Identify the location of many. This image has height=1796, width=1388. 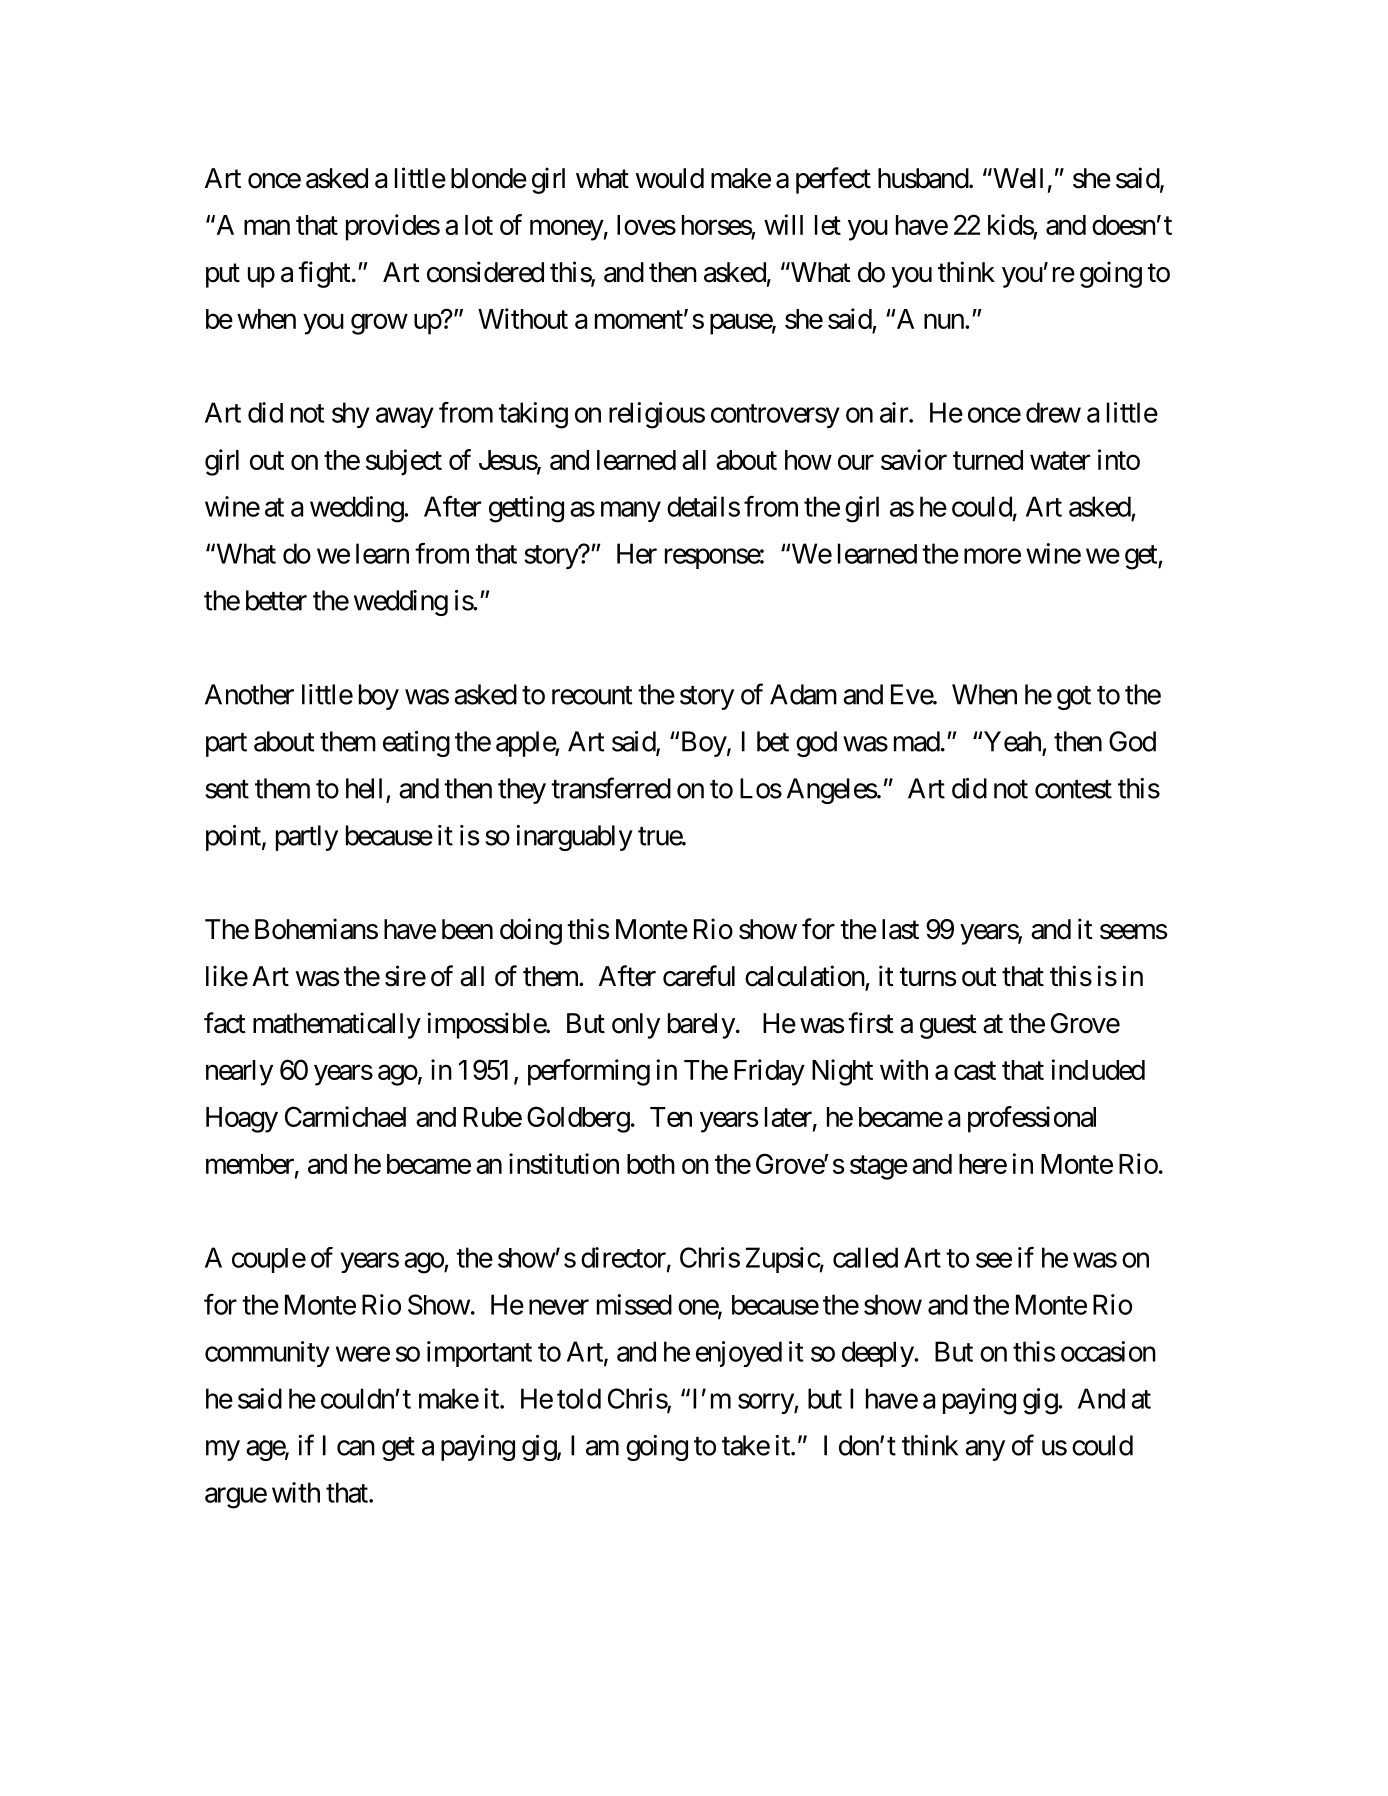
(631, 511).
